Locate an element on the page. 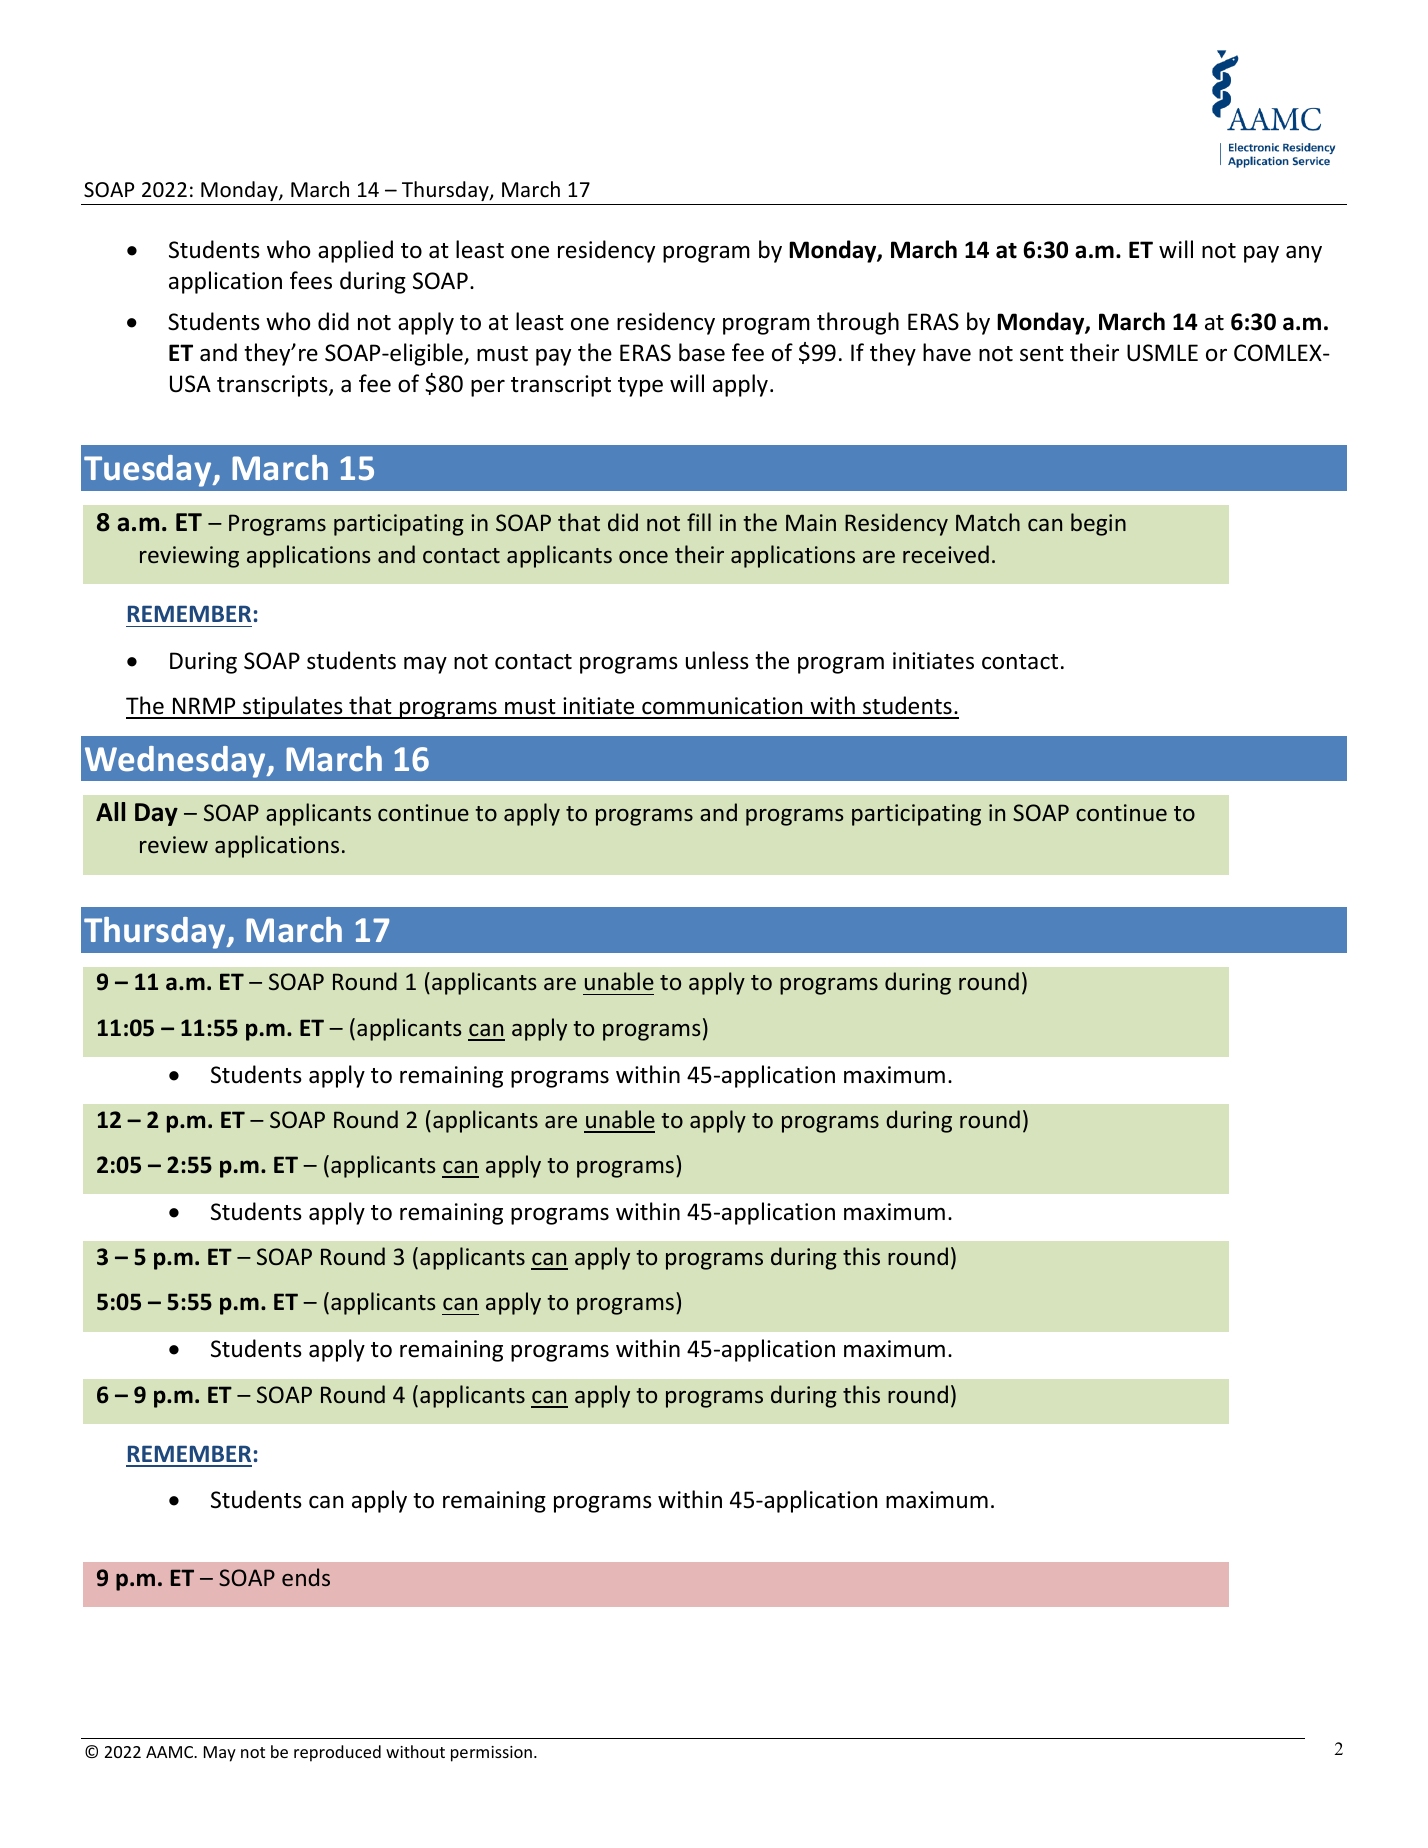 The image size is (1428, 1848). fees is located at coordinates (311, 280).
